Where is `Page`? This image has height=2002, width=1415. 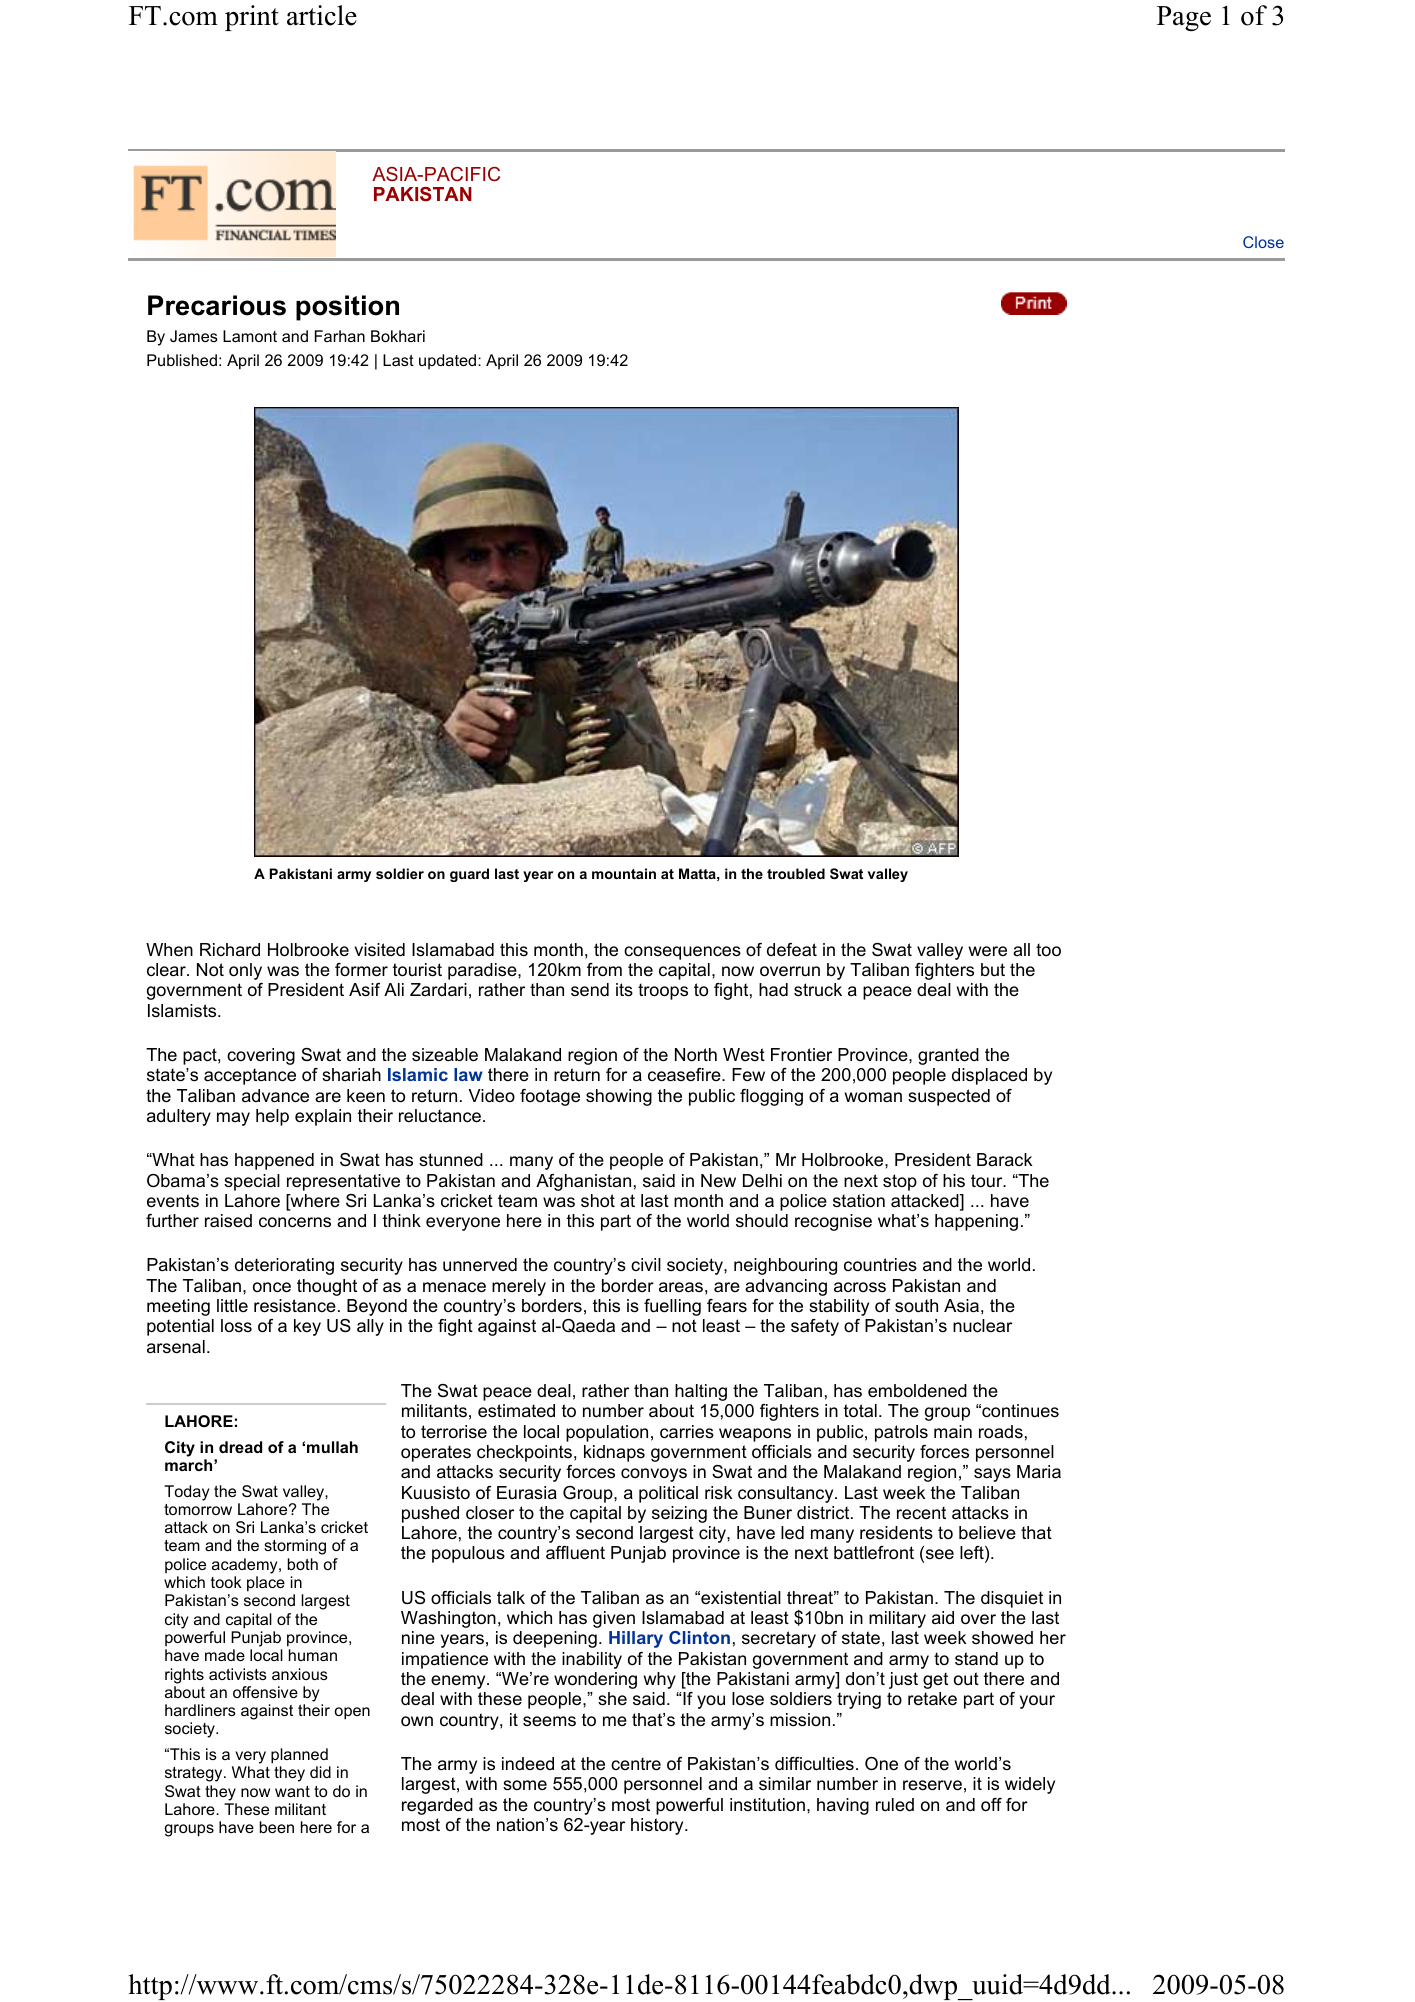
Page is located at coordinates (1184, 18).
